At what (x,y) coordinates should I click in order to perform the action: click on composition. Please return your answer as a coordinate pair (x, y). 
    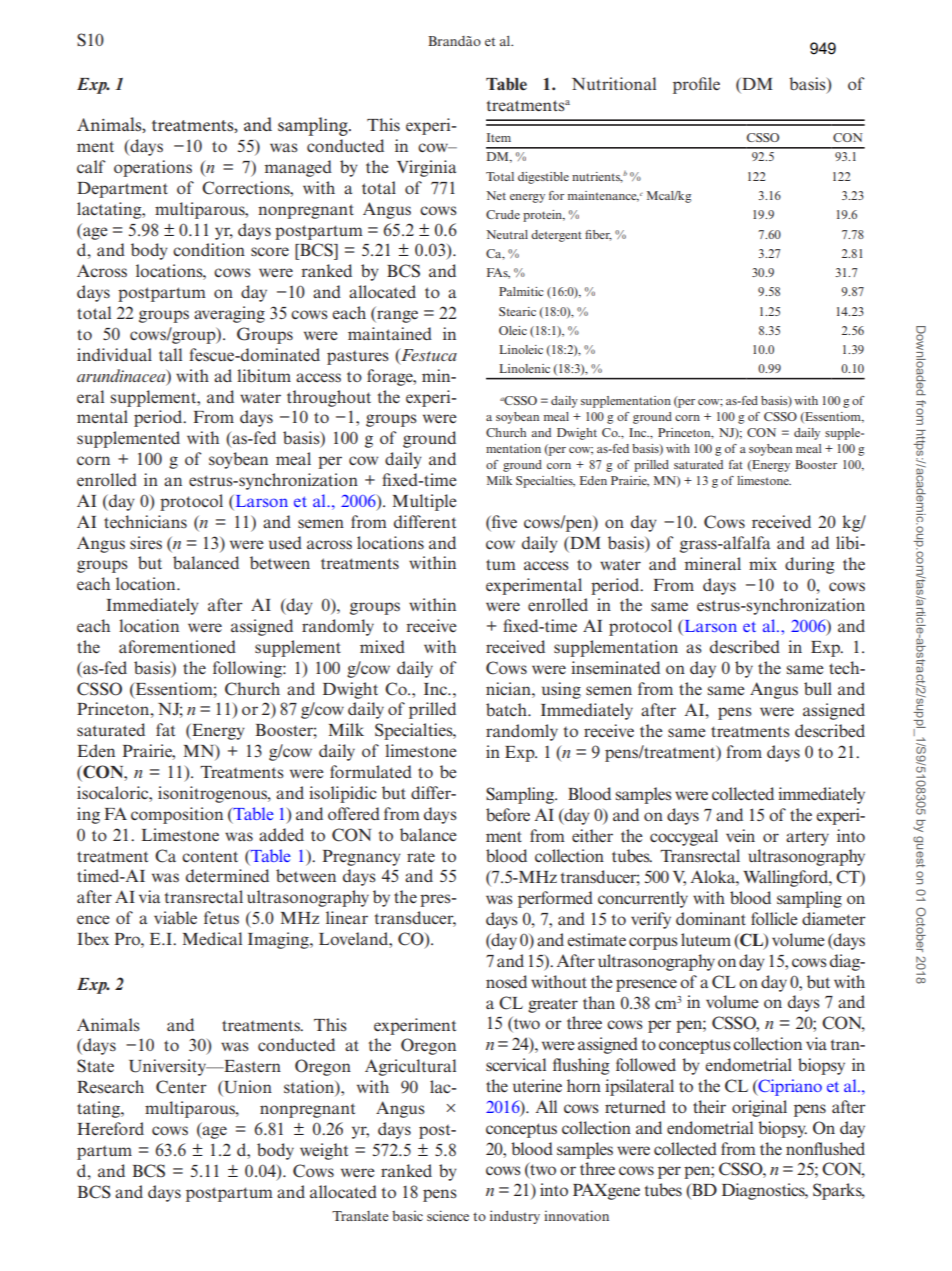
    Looking at the image, I should click on (177, 815).
